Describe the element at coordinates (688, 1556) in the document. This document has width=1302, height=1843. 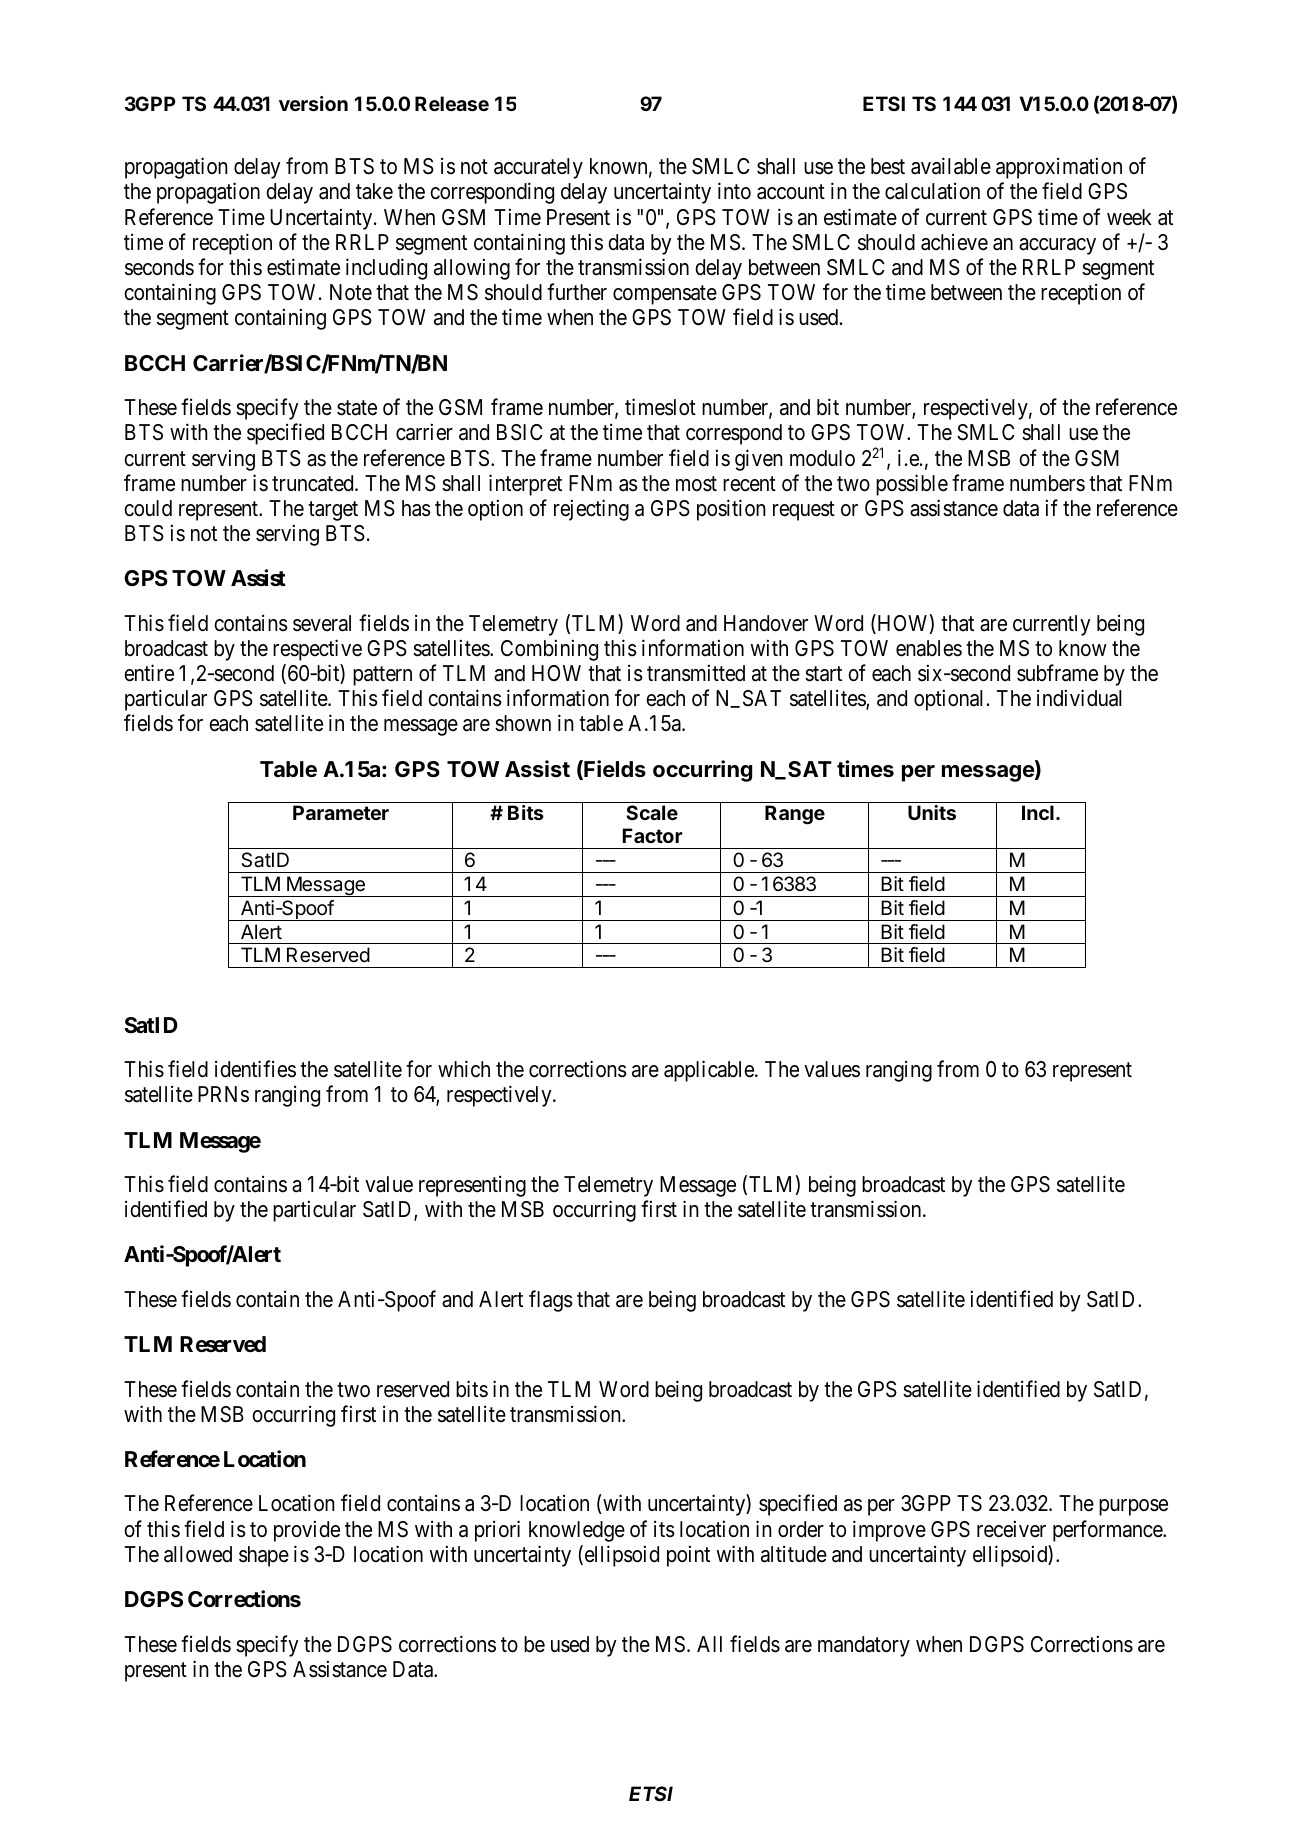
I see `point` at that location.
